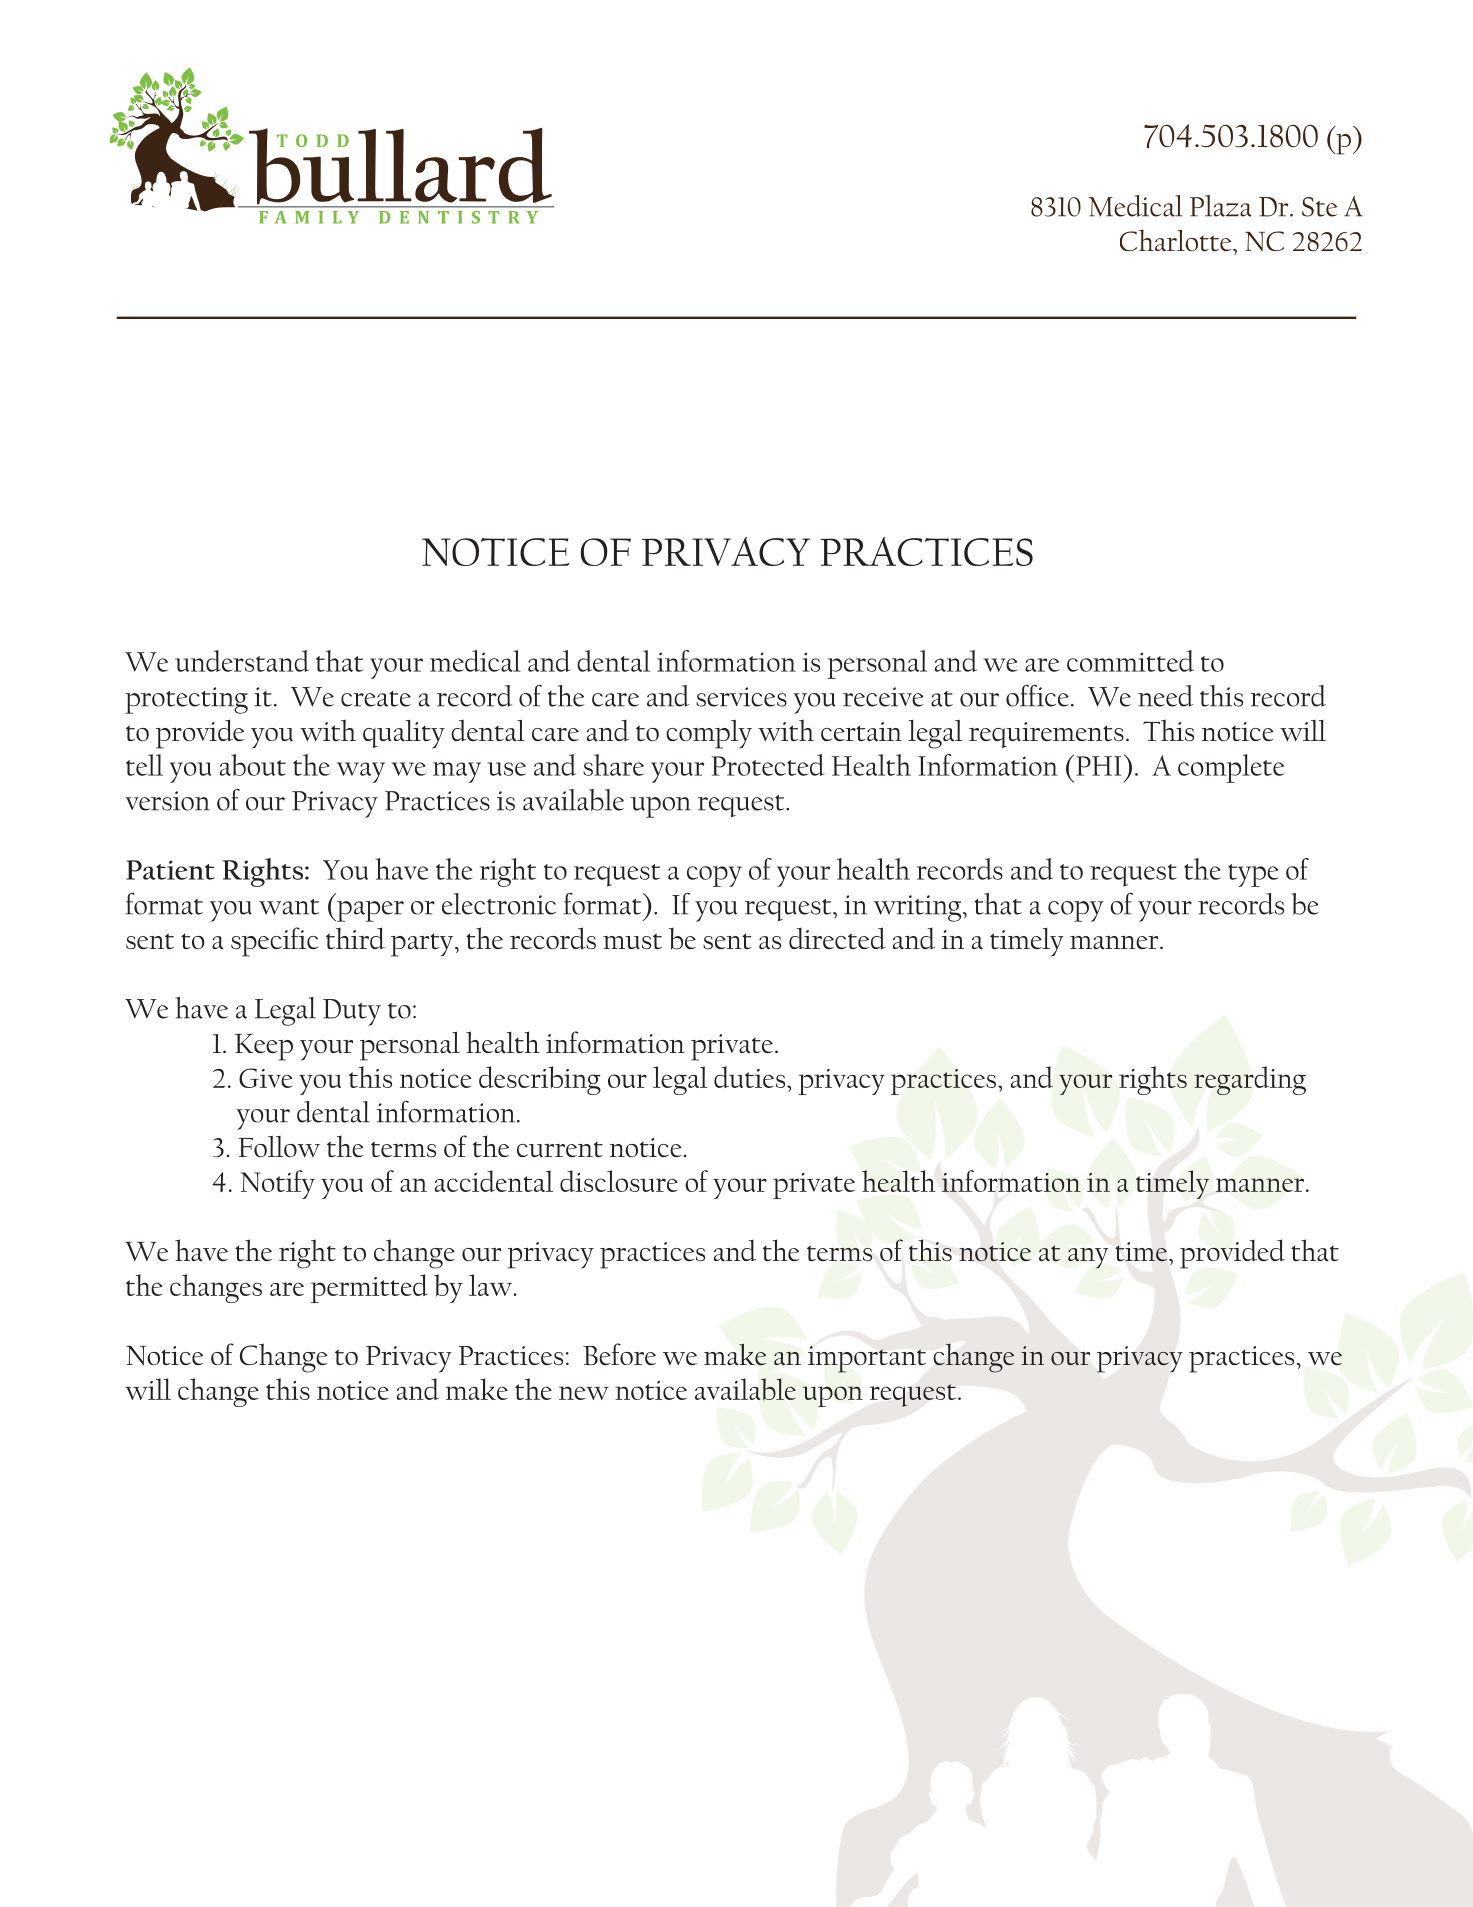 The width and height of the page is (1473, 1907). Describe the element at coordinates (376, 699) in the page. I see `create` at that location.
